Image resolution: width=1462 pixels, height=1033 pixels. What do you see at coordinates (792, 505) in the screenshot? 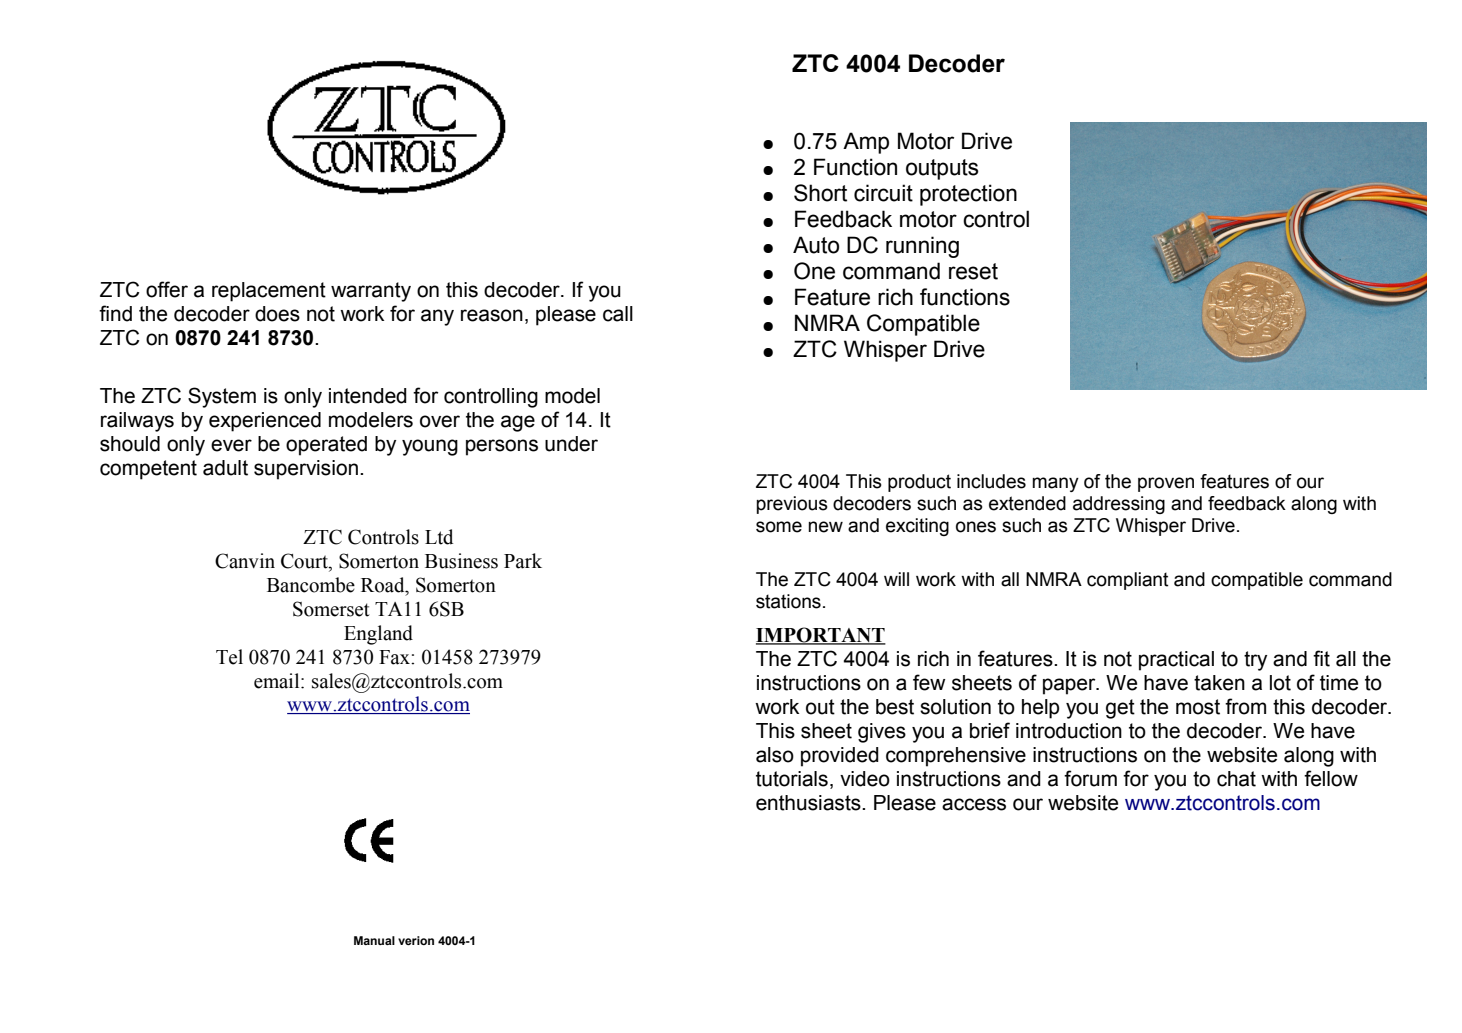
I see `previous` at bounding box center [792, 505].
